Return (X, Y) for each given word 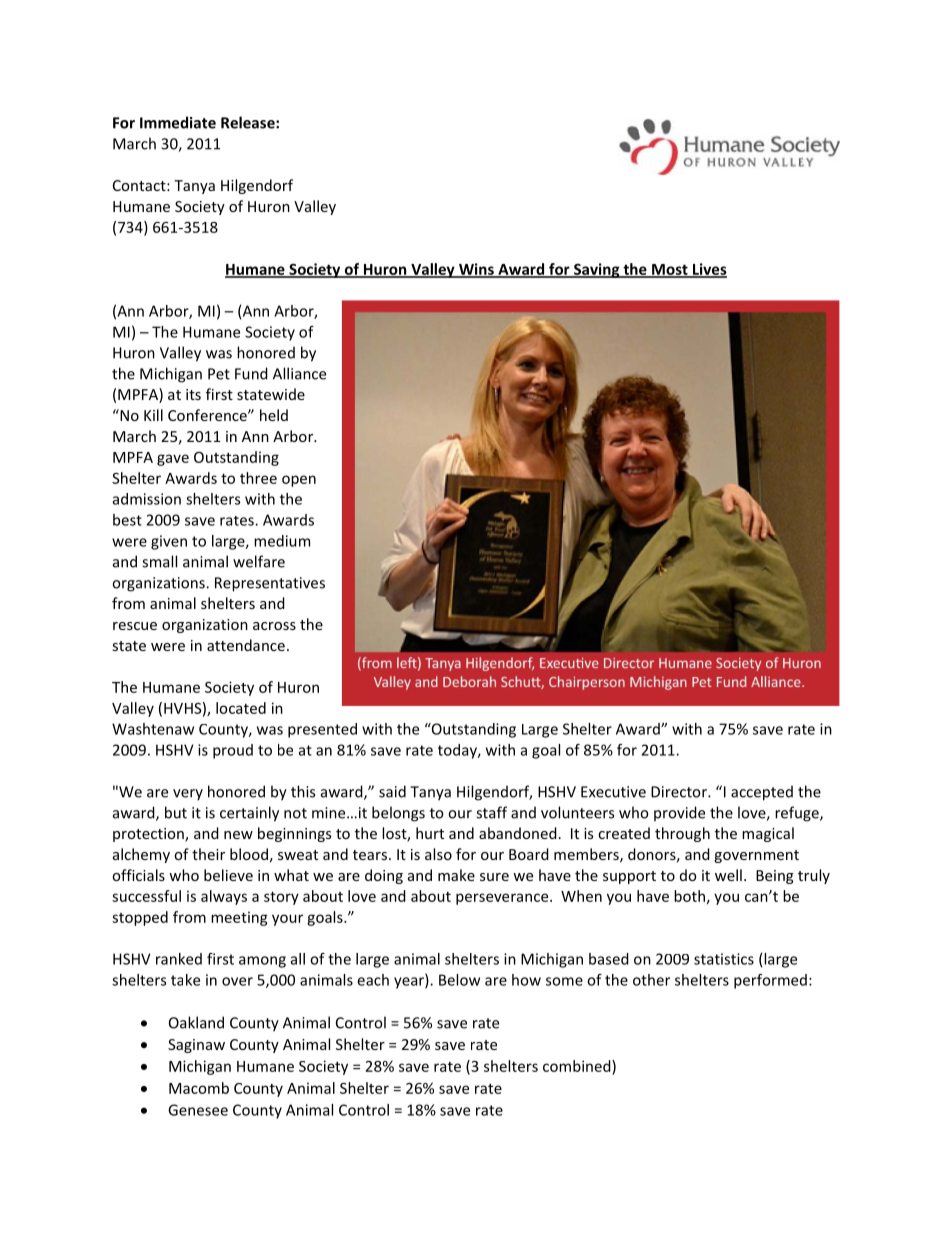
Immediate (178, 122)
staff (491, 812)
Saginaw (196, 1046)
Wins (476, 270)
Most (670, 270)
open (299, 481)
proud (233, 751)
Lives (709, 270)
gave (173, 460)
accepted (762, 793)
